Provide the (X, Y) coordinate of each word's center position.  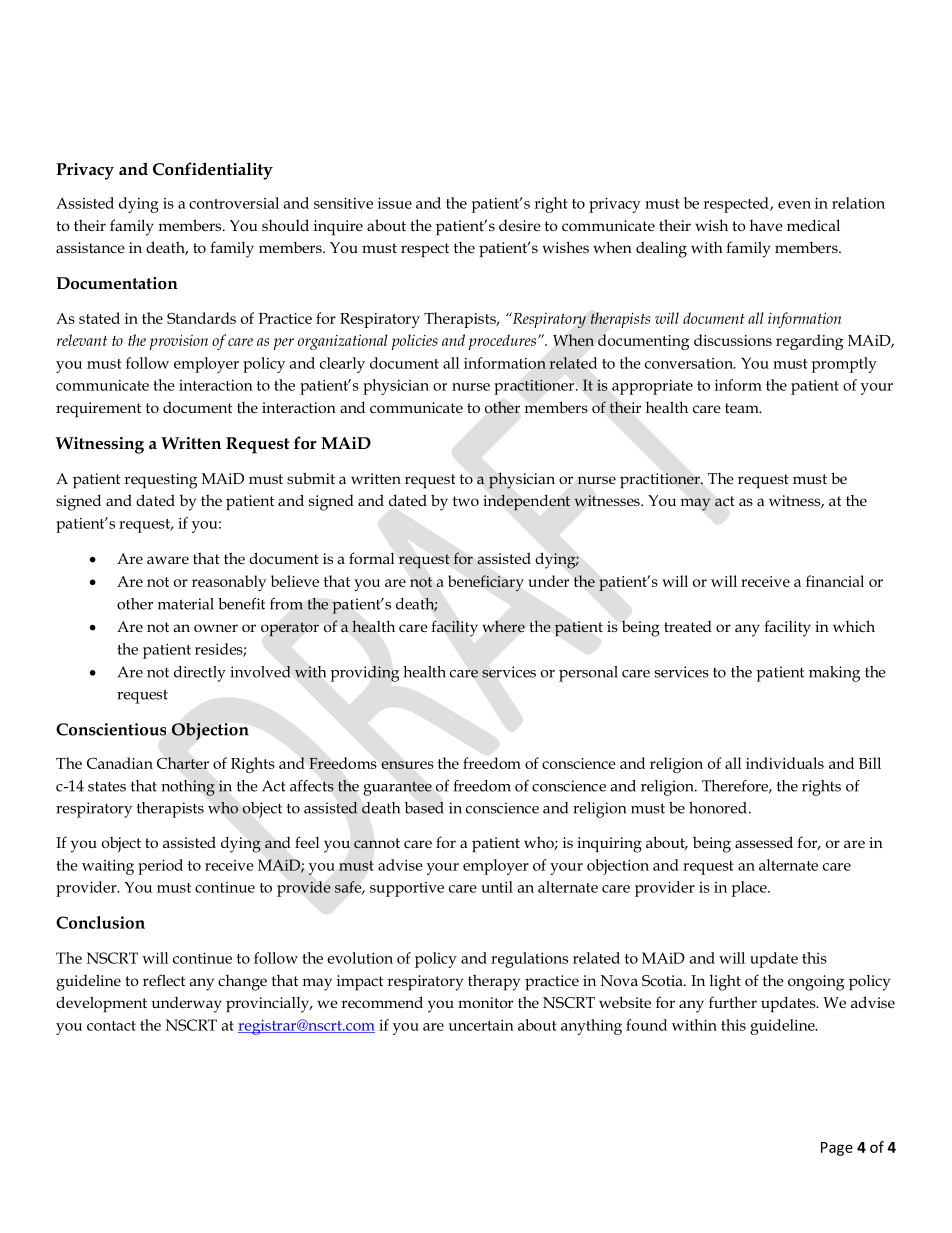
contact (111, 1026)
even (794, 205)
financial (835, 581)
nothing (188, 788)
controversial (234, 203)
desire (520, 225)
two (466, 501)
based (424, 808)
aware (168, 560)
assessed (764, 842)
